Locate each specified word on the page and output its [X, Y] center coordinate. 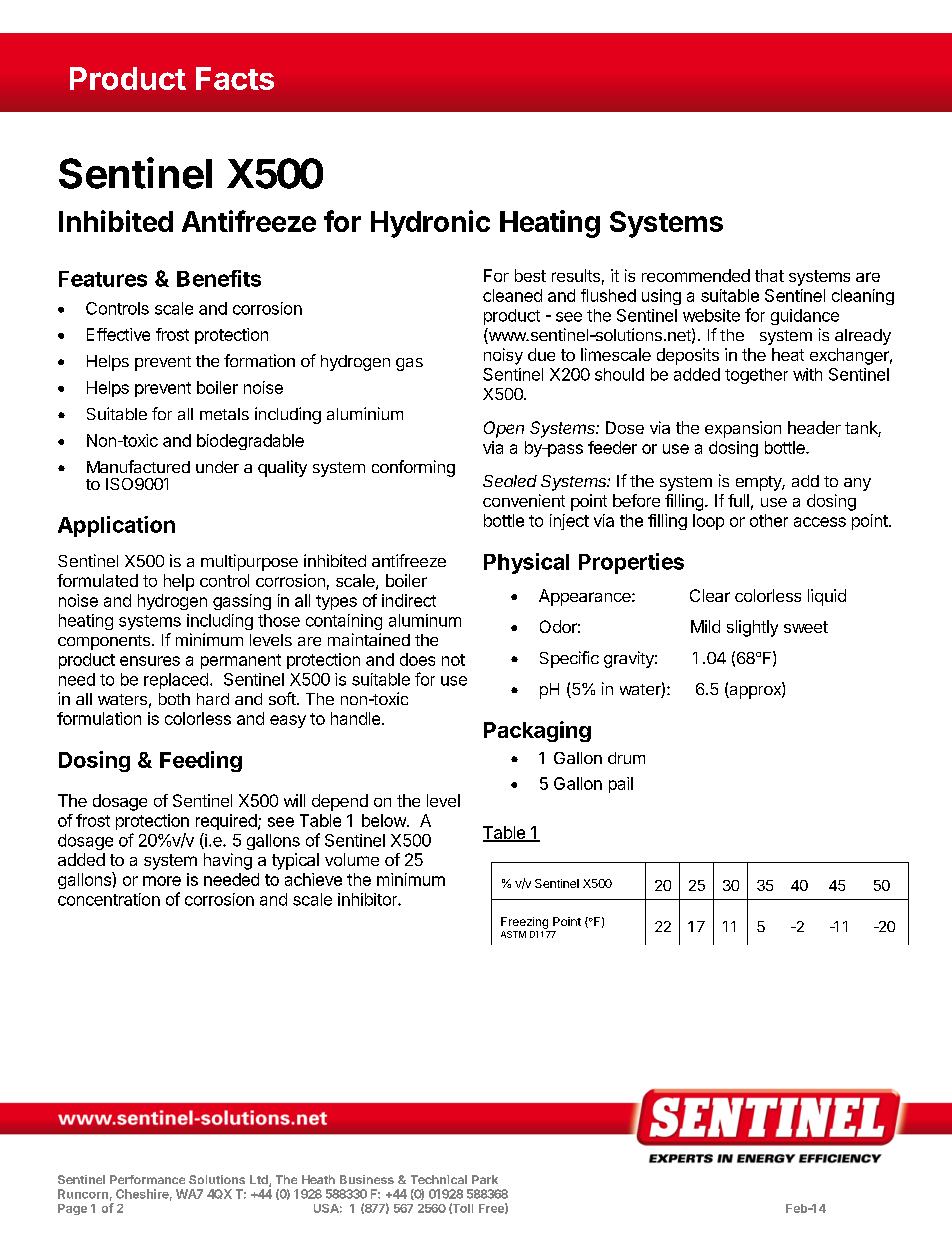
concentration [109, 899]
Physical [526, 563]
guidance [805, 317]
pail [621, 785]
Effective [118, 334]
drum [626, 758]
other [769, 520]
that [769, 275]
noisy [503, 356]
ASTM [513, 934]
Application [116, 526]
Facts [235, 78]
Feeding [201, 761]
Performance [147, 1179]
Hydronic [430, 224]
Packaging [537, 731]
